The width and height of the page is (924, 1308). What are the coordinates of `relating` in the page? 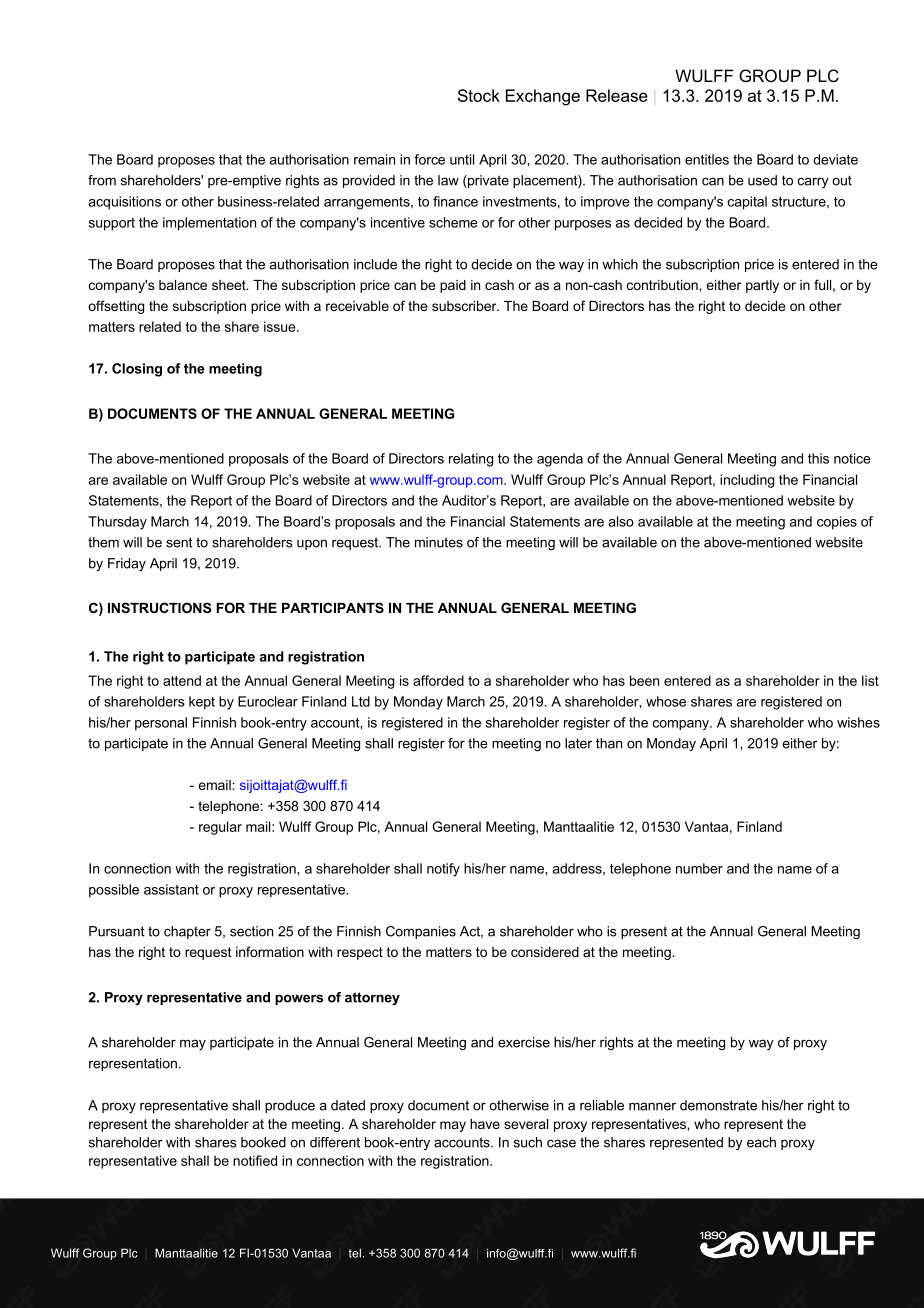 It's located at (471, 460).
